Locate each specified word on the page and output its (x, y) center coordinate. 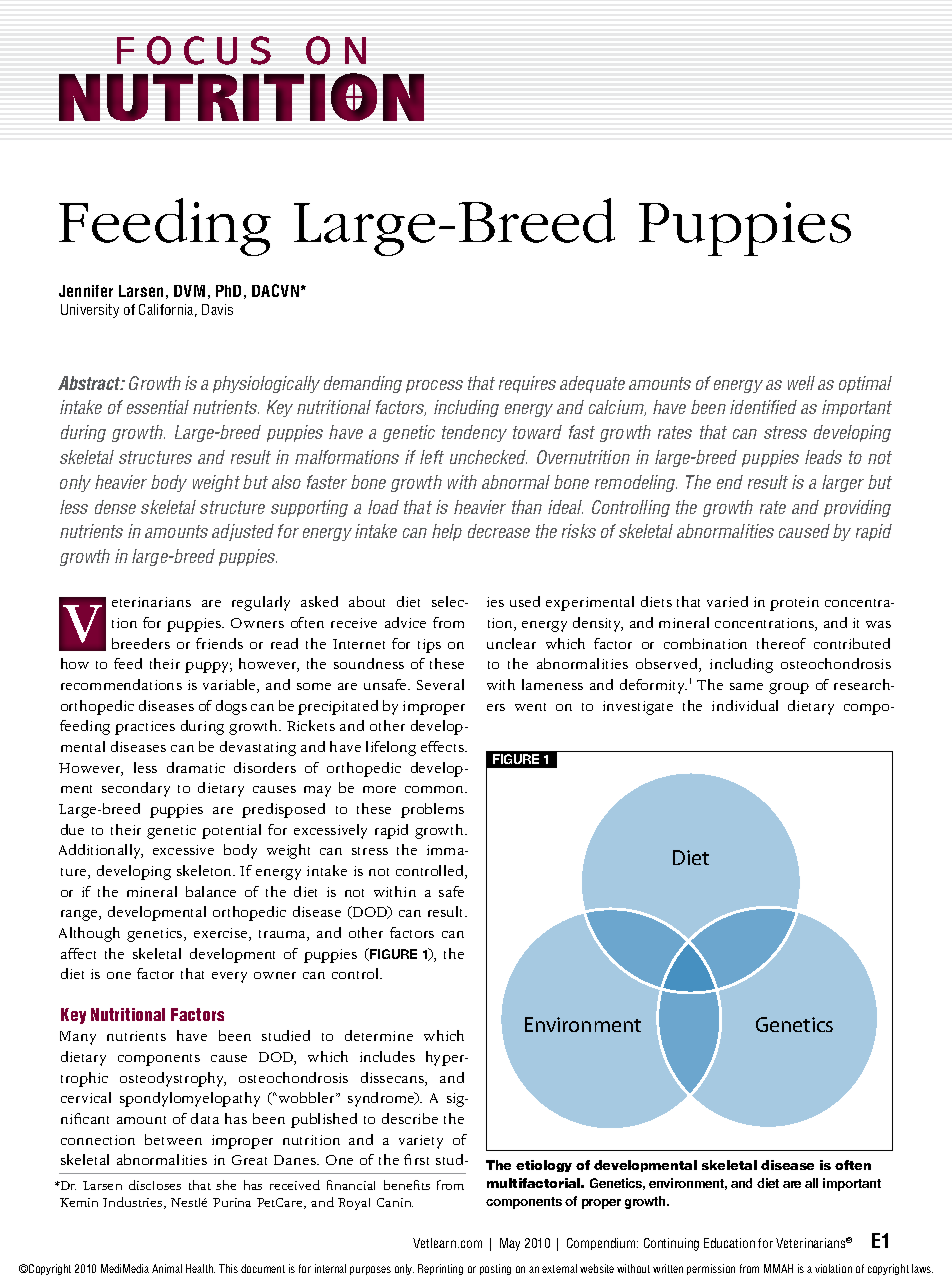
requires (527, 384)
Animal (167, 1268)
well (801, 383)
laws (922, 1268)
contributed (852, 643)
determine (379, 1035)
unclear (511, 643)
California (168, 310)
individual (745, 705)
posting (495, 1269)
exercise (222, 934)
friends (219, 643)
